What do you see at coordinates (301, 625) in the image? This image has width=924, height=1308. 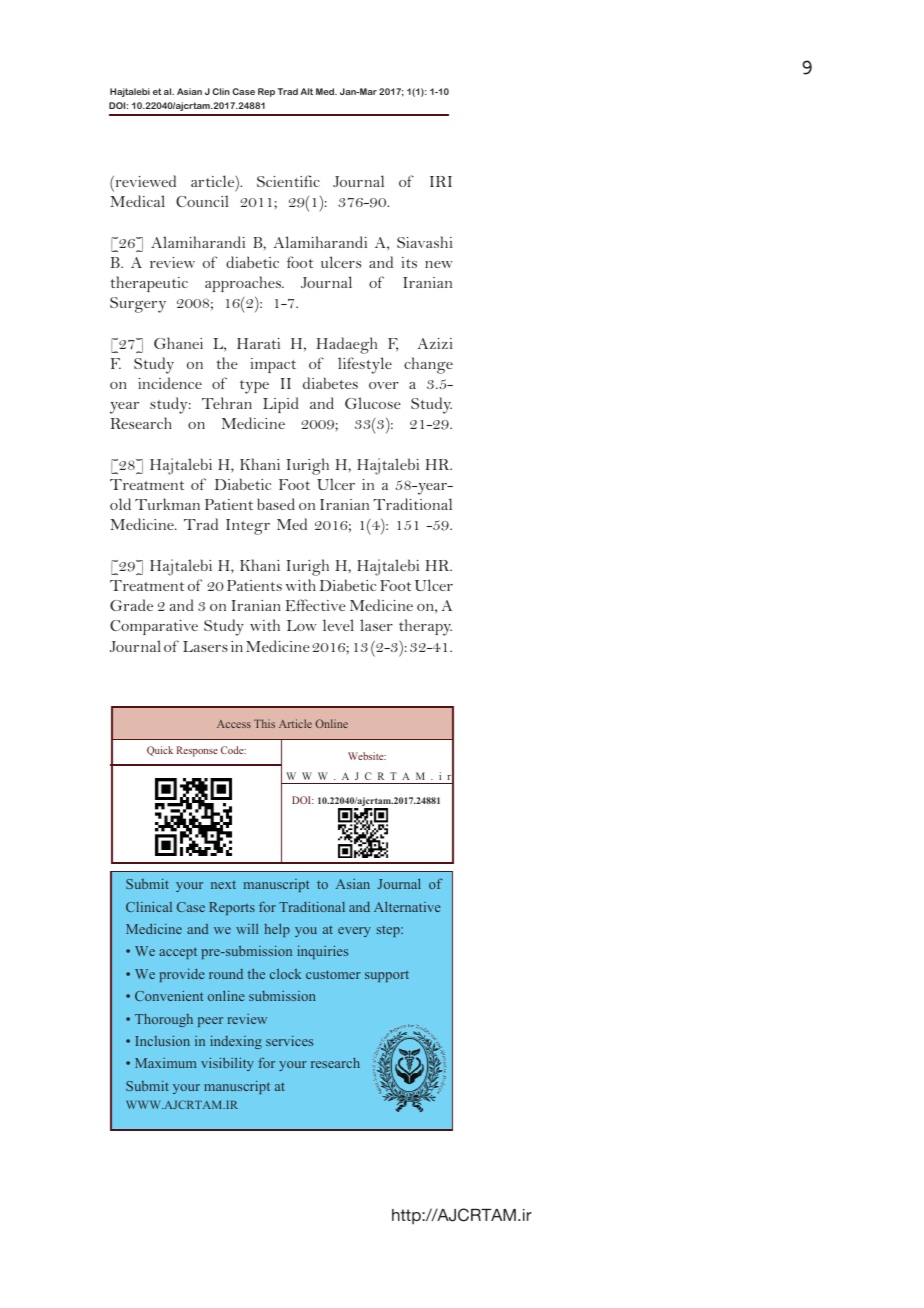 I see `Low` at bounding box center [301, 625].
